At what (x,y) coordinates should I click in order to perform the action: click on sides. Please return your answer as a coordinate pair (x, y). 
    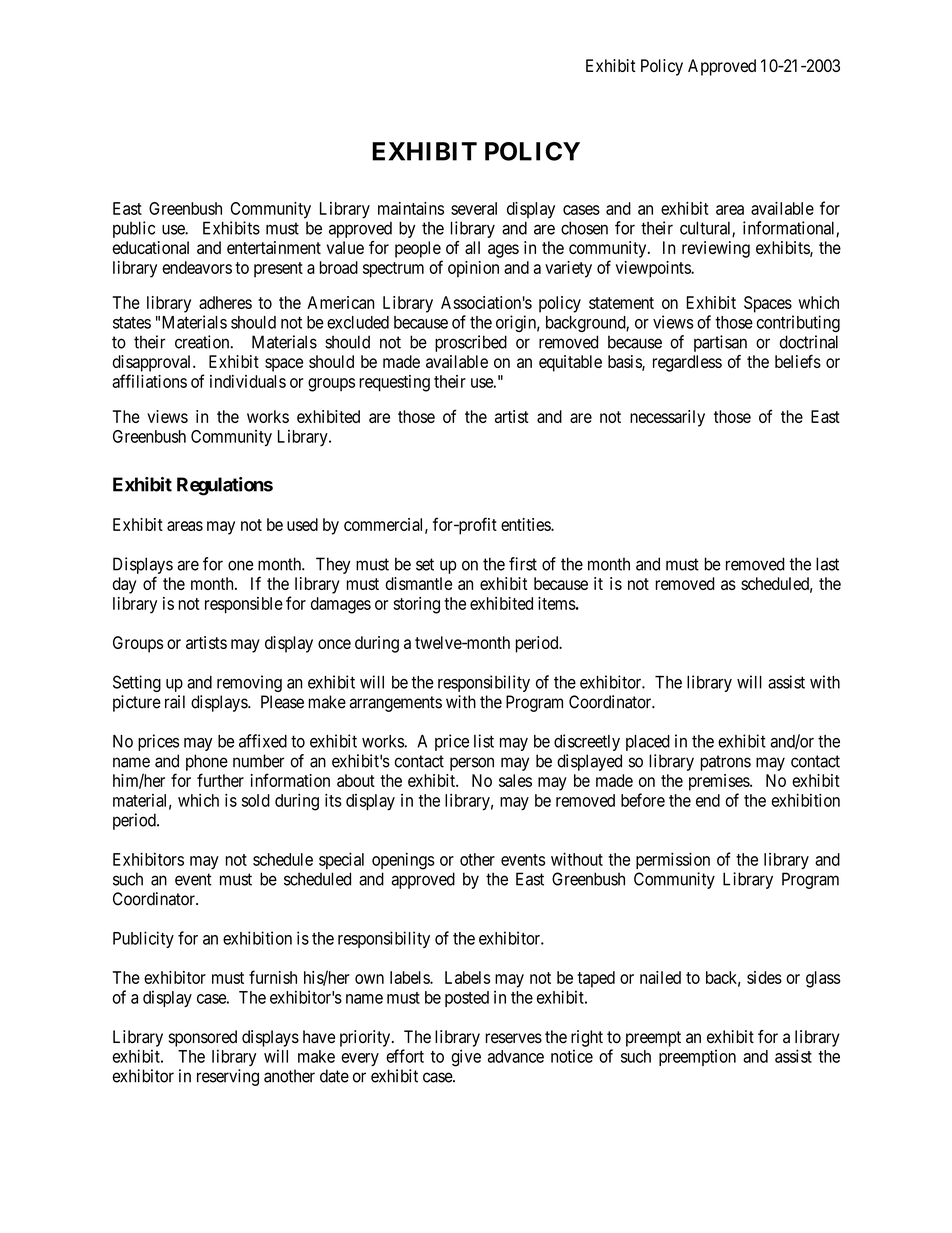
    Looking at the image, I should click on (764, 977).
